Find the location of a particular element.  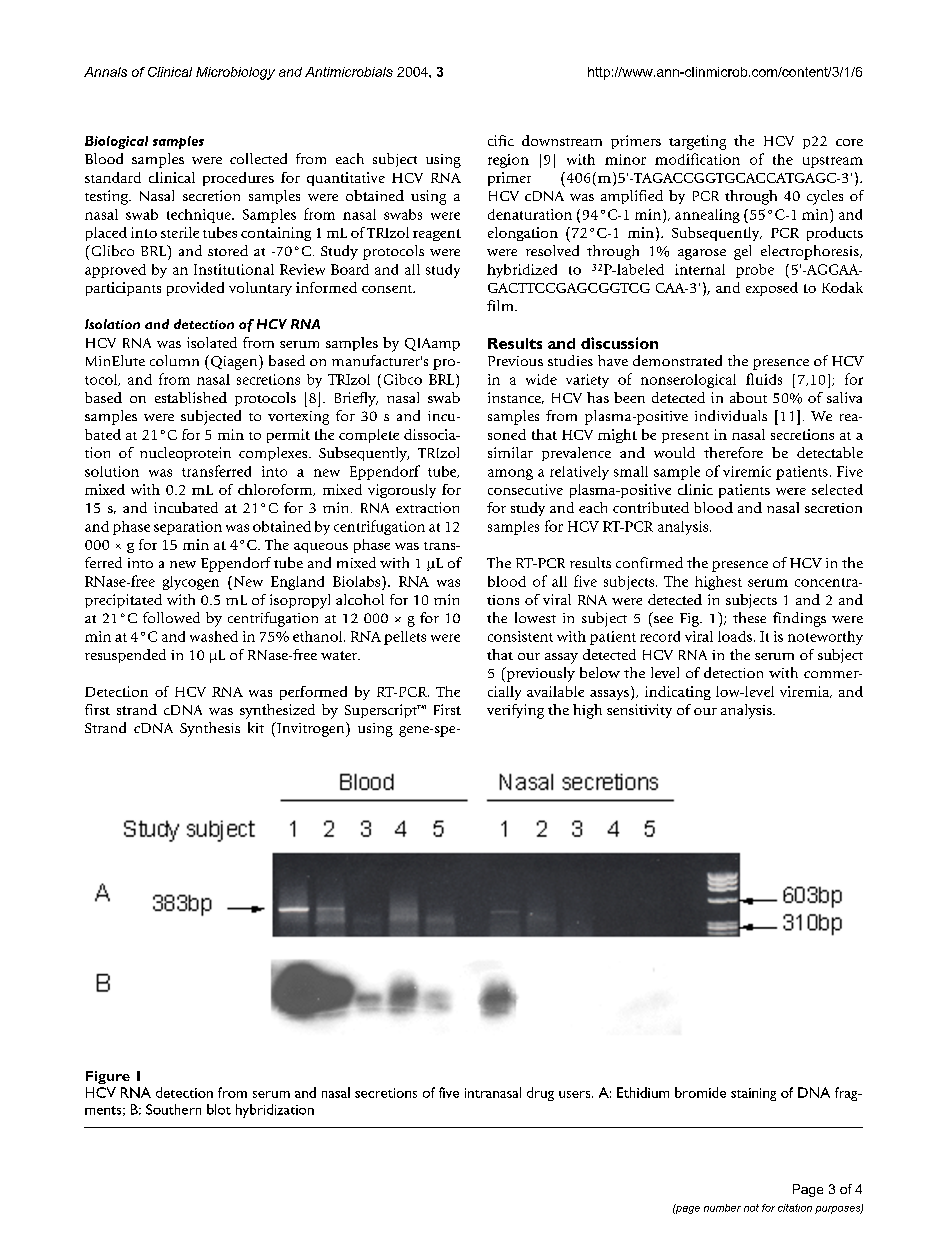

staining is located at coordinates (753, 1094).
